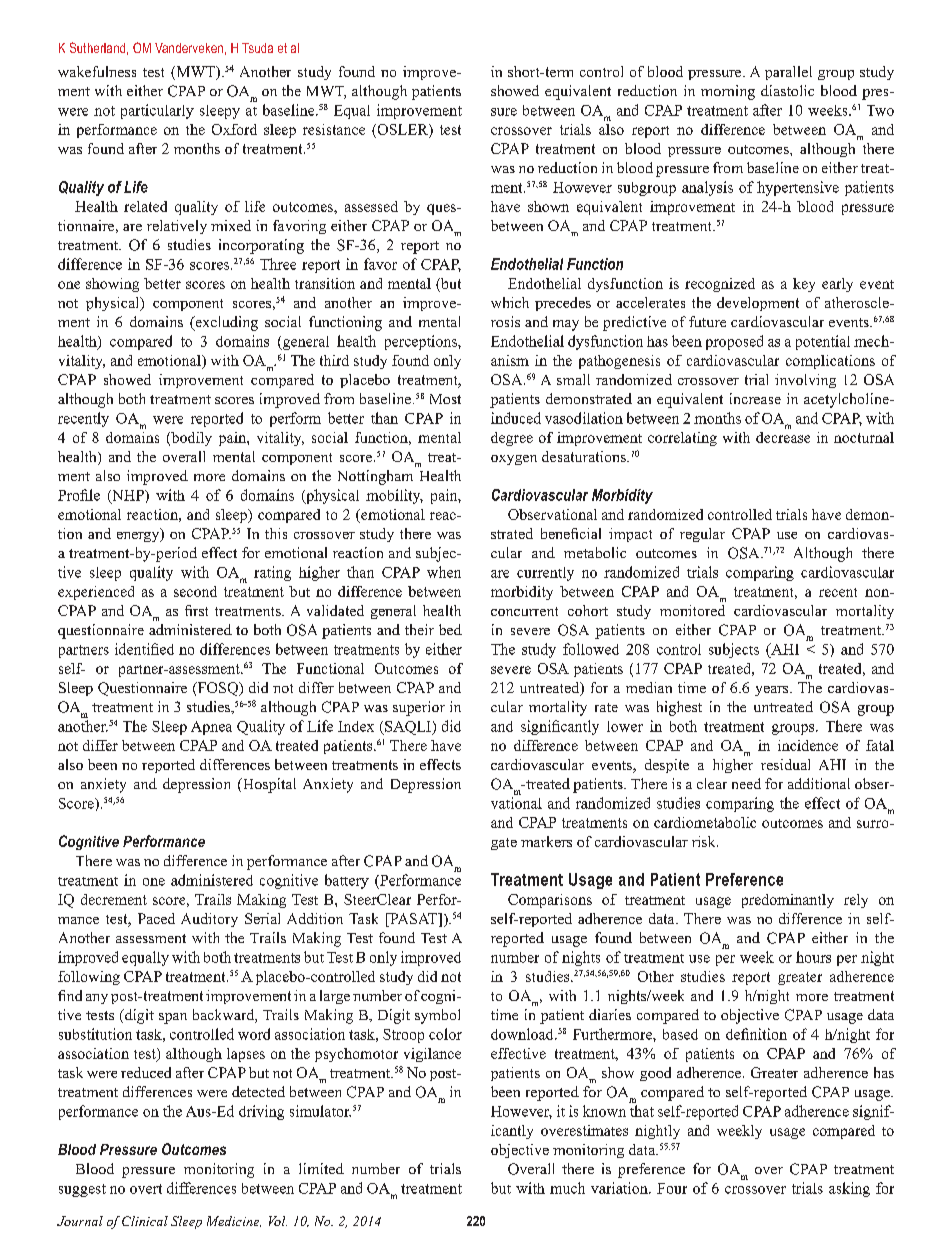 This image has height=1256, width=952. I want to click on Clinical, so click(145, 1221).
